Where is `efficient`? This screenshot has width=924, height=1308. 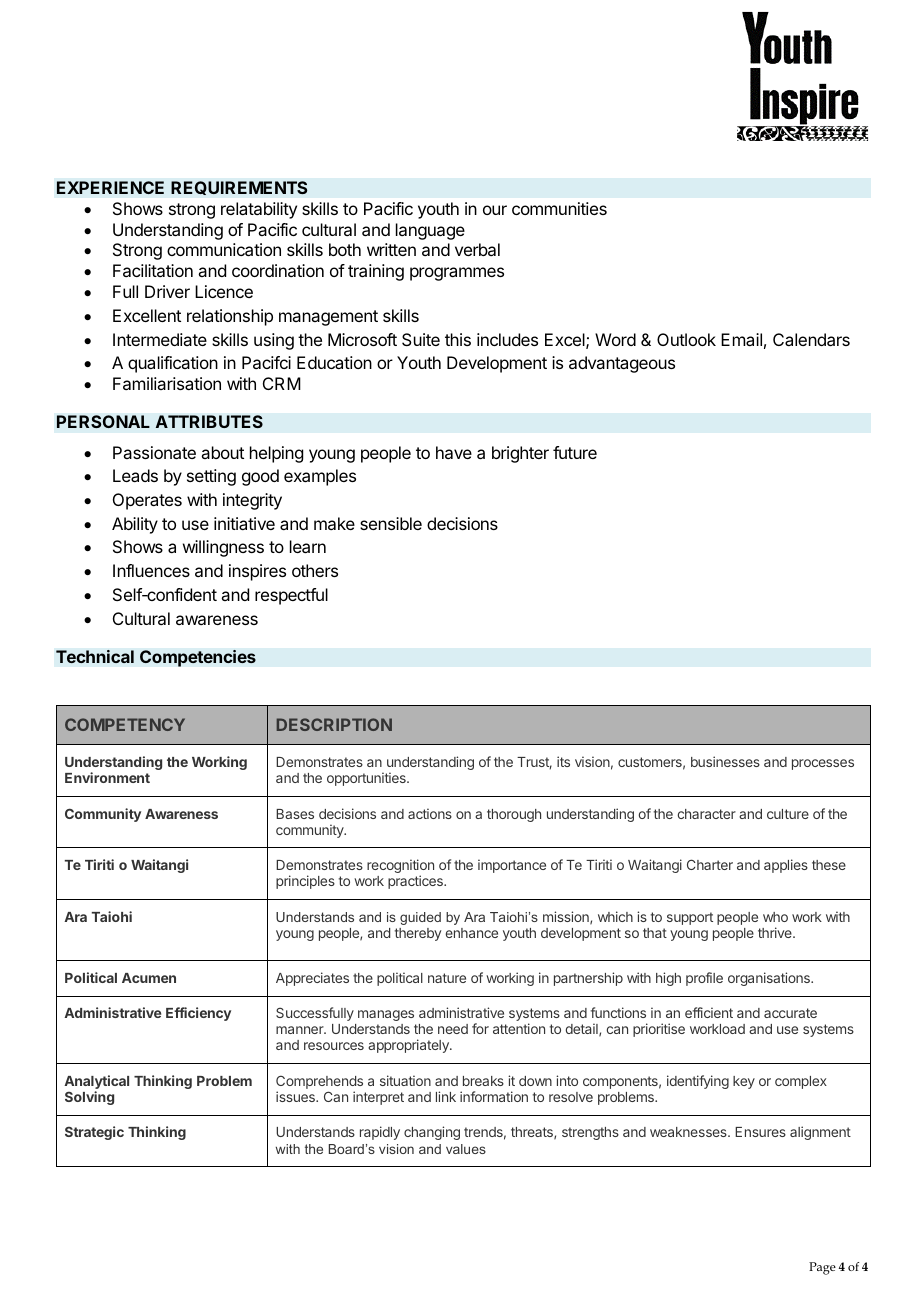 efficient is located at coordinates (709, 1012).
